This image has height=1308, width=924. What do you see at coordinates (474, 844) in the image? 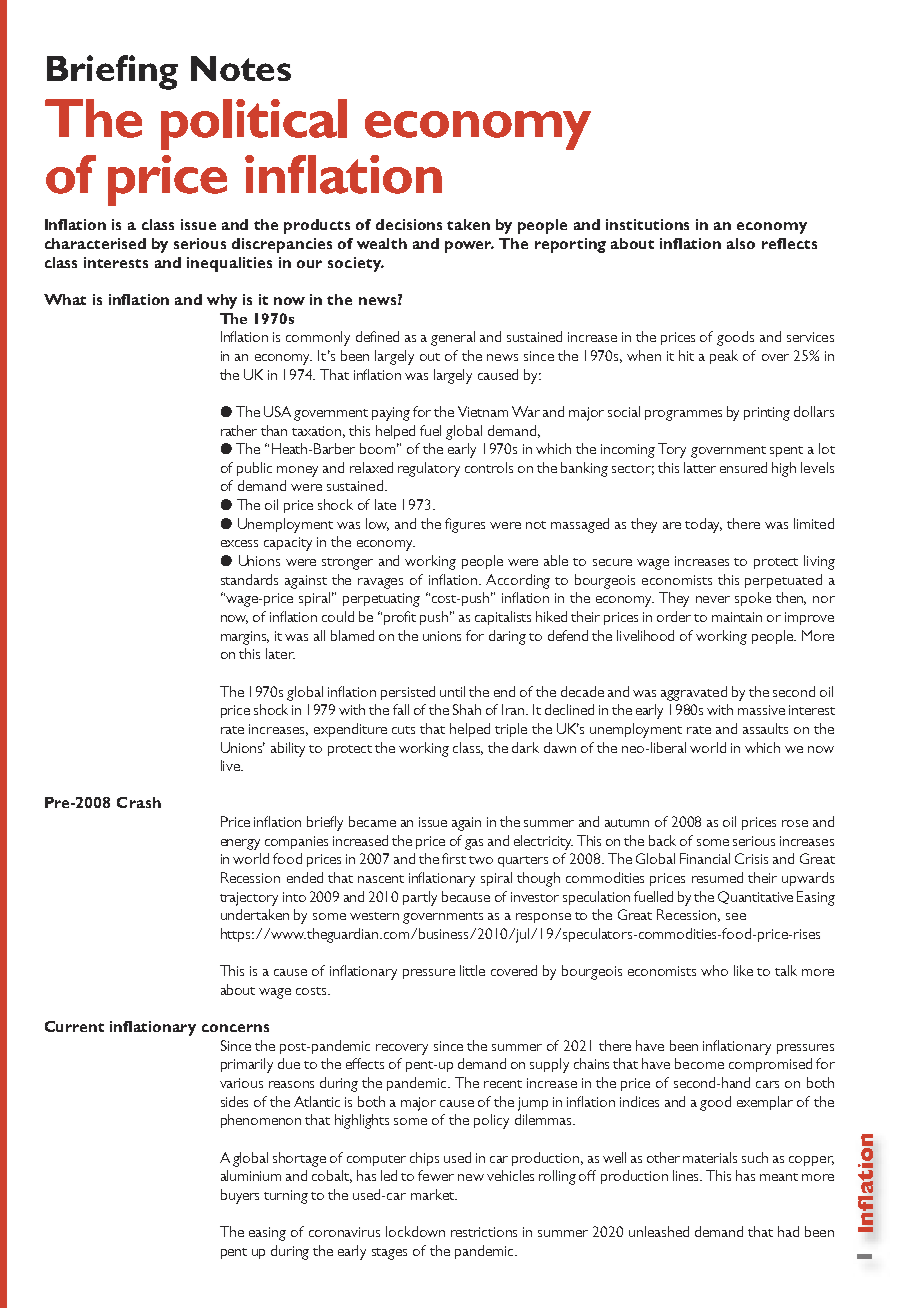
I see `gas` at bounding box center [474, 844].
